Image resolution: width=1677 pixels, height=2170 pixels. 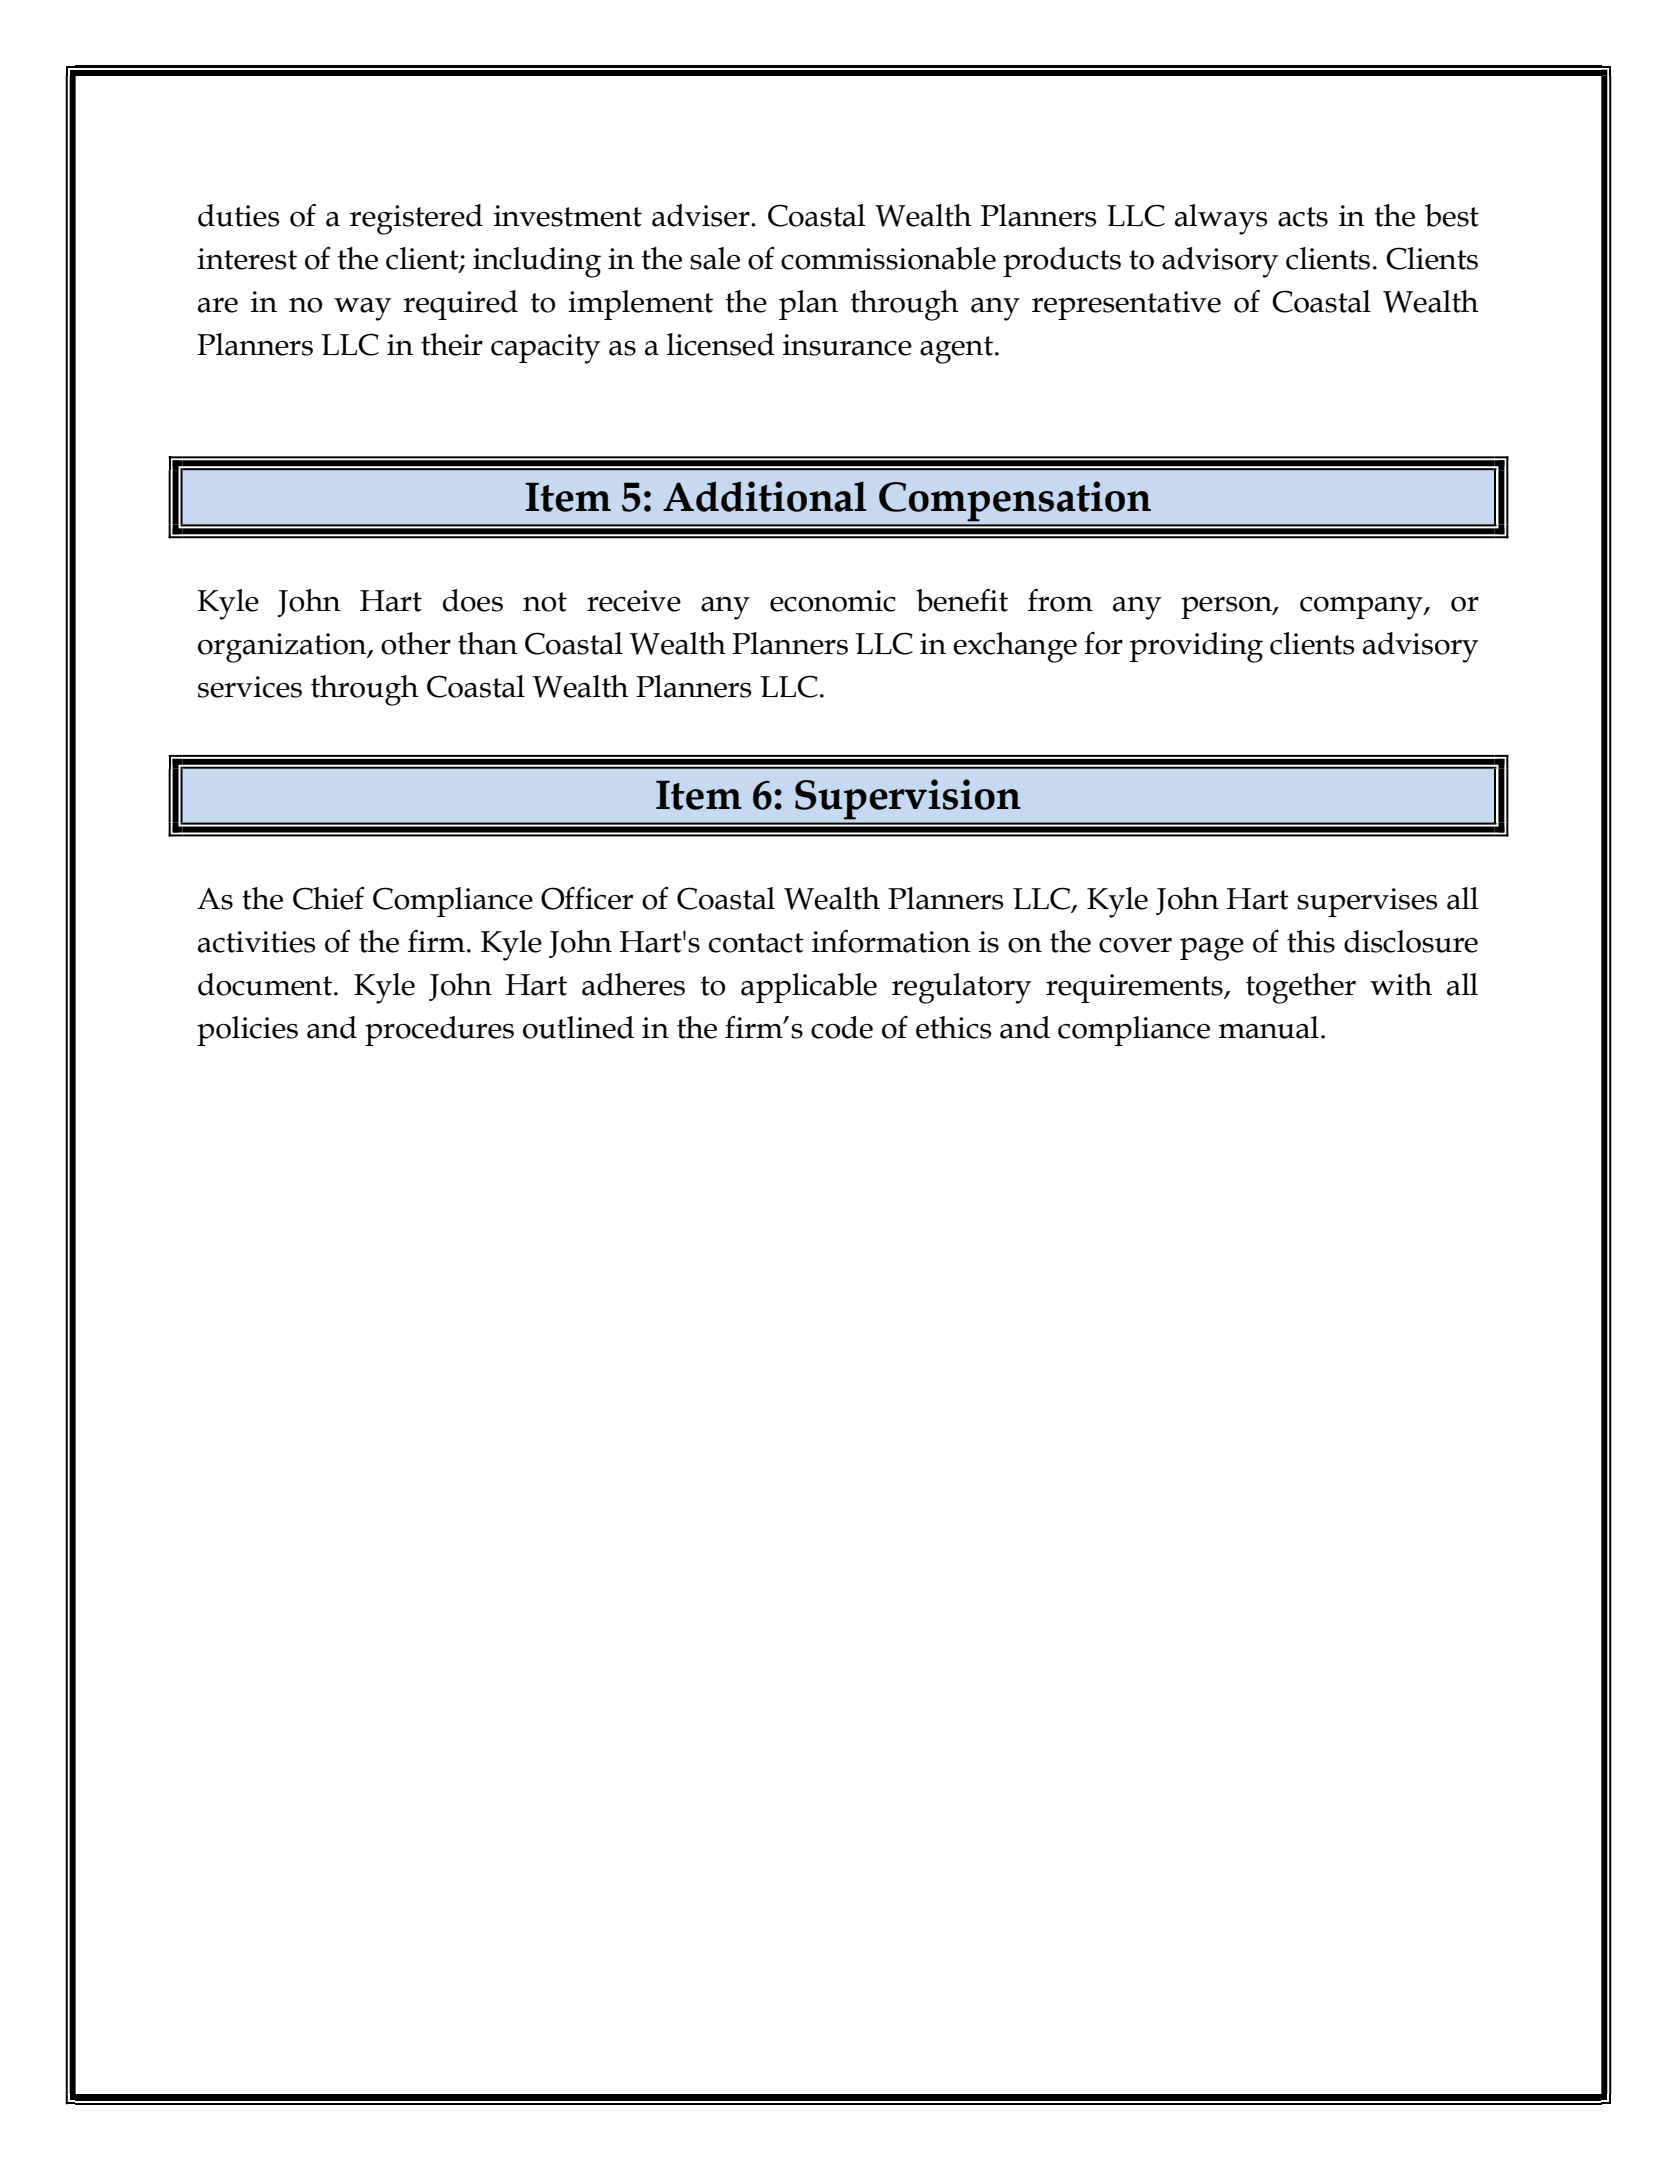 What do you see at coordinates (765, 496) in the screenshot?
I see `Additional` at bounding box center [765, 496].
